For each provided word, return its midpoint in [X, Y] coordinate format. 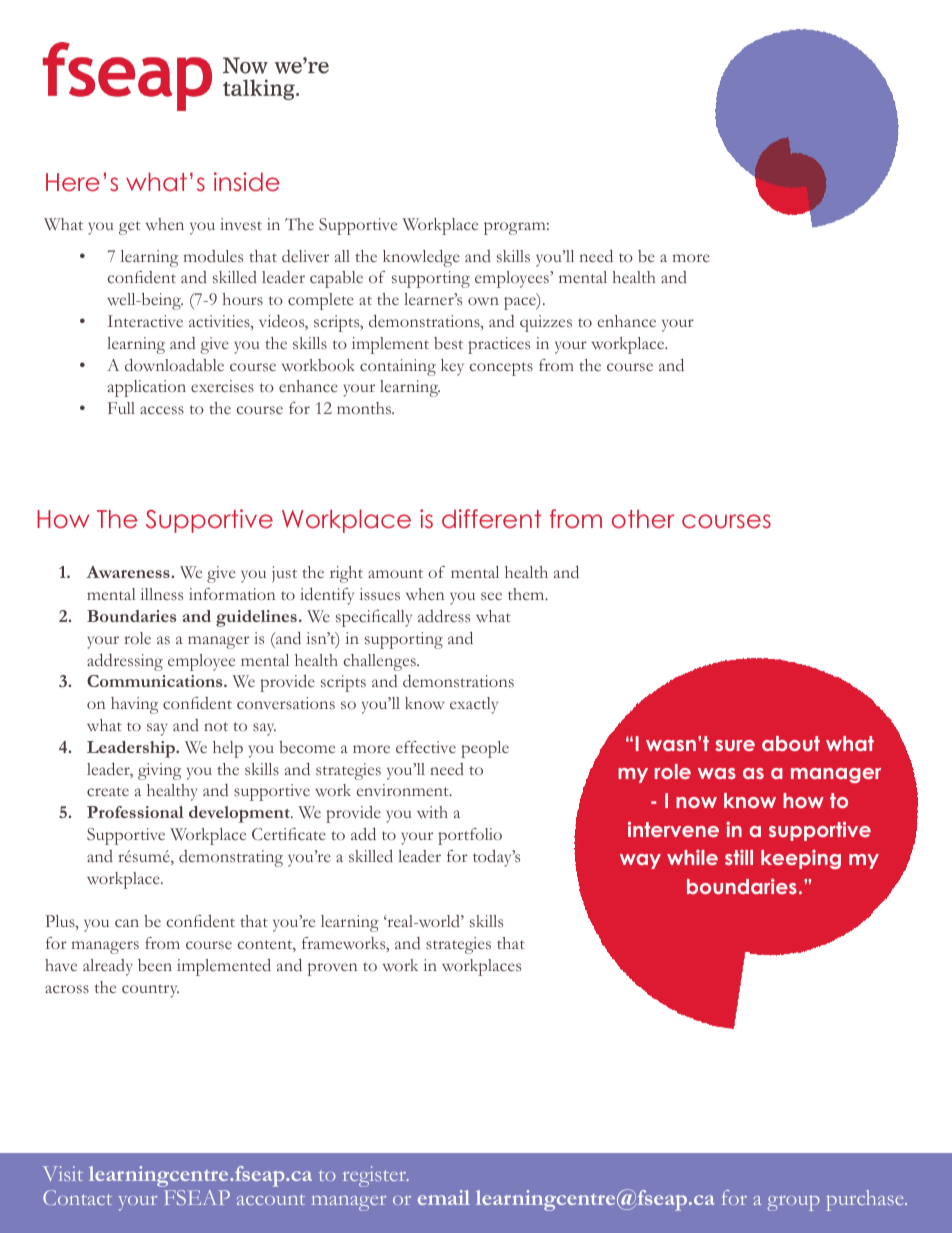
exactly [474, 705]
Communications [156, 681]
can [127, 923]
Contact [77, 1197]
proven [332, 969]
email [444, 1197]
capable [336, 279]
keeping [801, 859]
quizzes [546, 323]
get [129, 228]
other [643, 519]
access [162, 410]
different [491, 519]
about [791, 743]
